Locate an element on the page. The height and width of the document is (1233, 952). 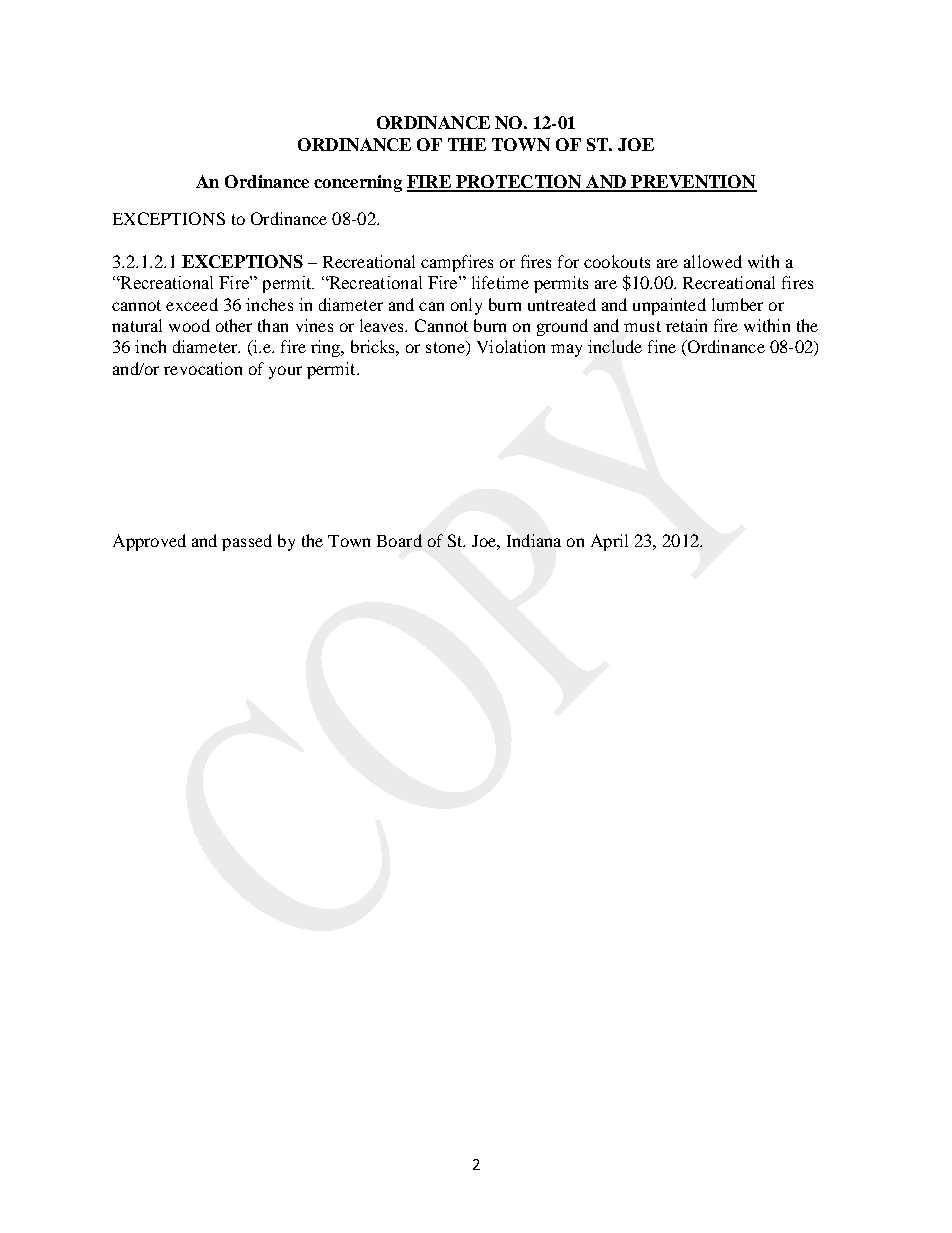
passed is located at coordinates (247, 542).
